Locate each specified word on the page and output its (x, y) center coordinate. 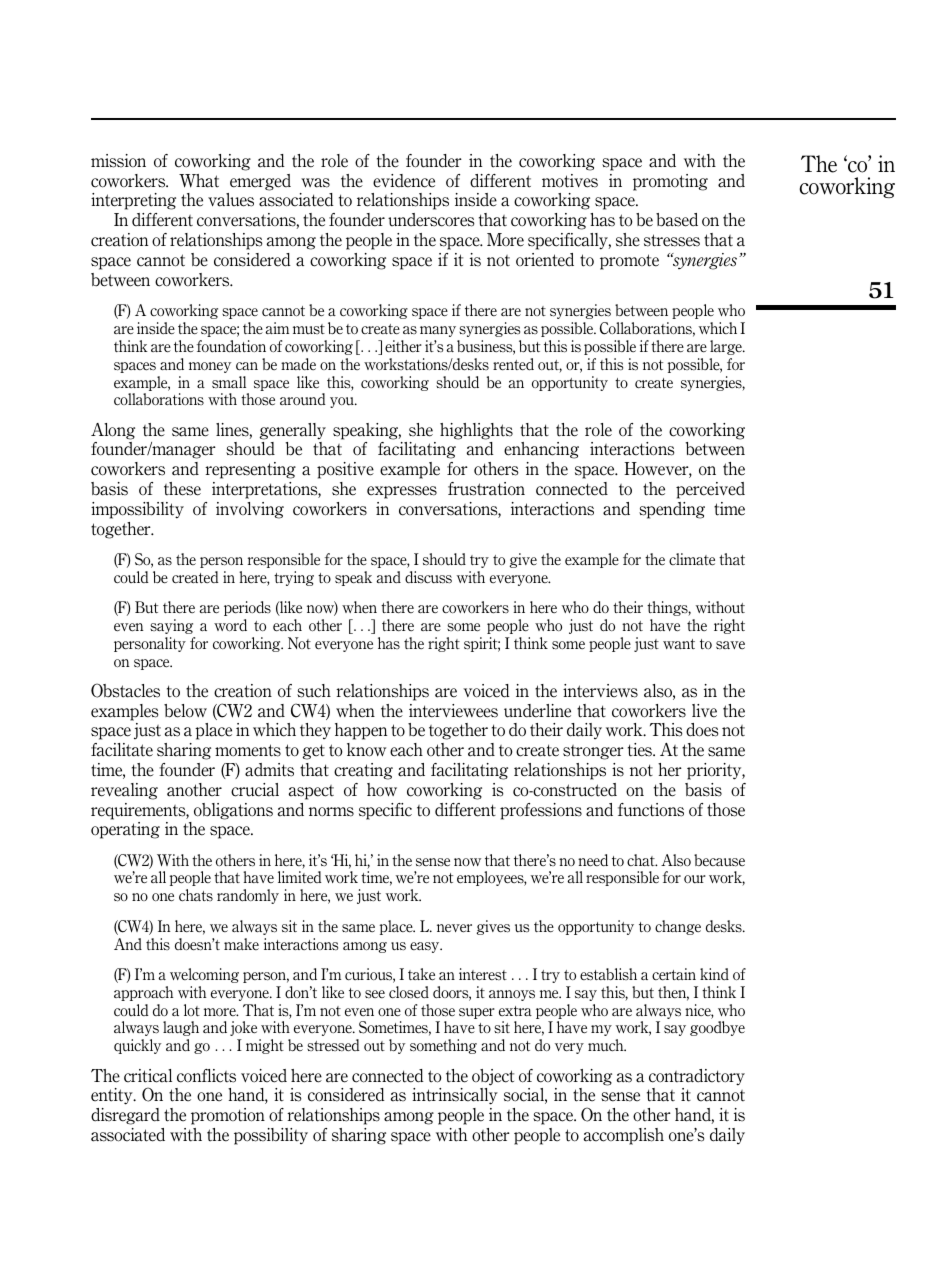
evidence (404, 181)
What (199, 181)
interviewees (453, 711)
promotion (228, 1116)
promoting (670, 182)
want (679, 644)
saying (171, 626)
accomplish (624, 1136)
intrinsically (455, 1096)
